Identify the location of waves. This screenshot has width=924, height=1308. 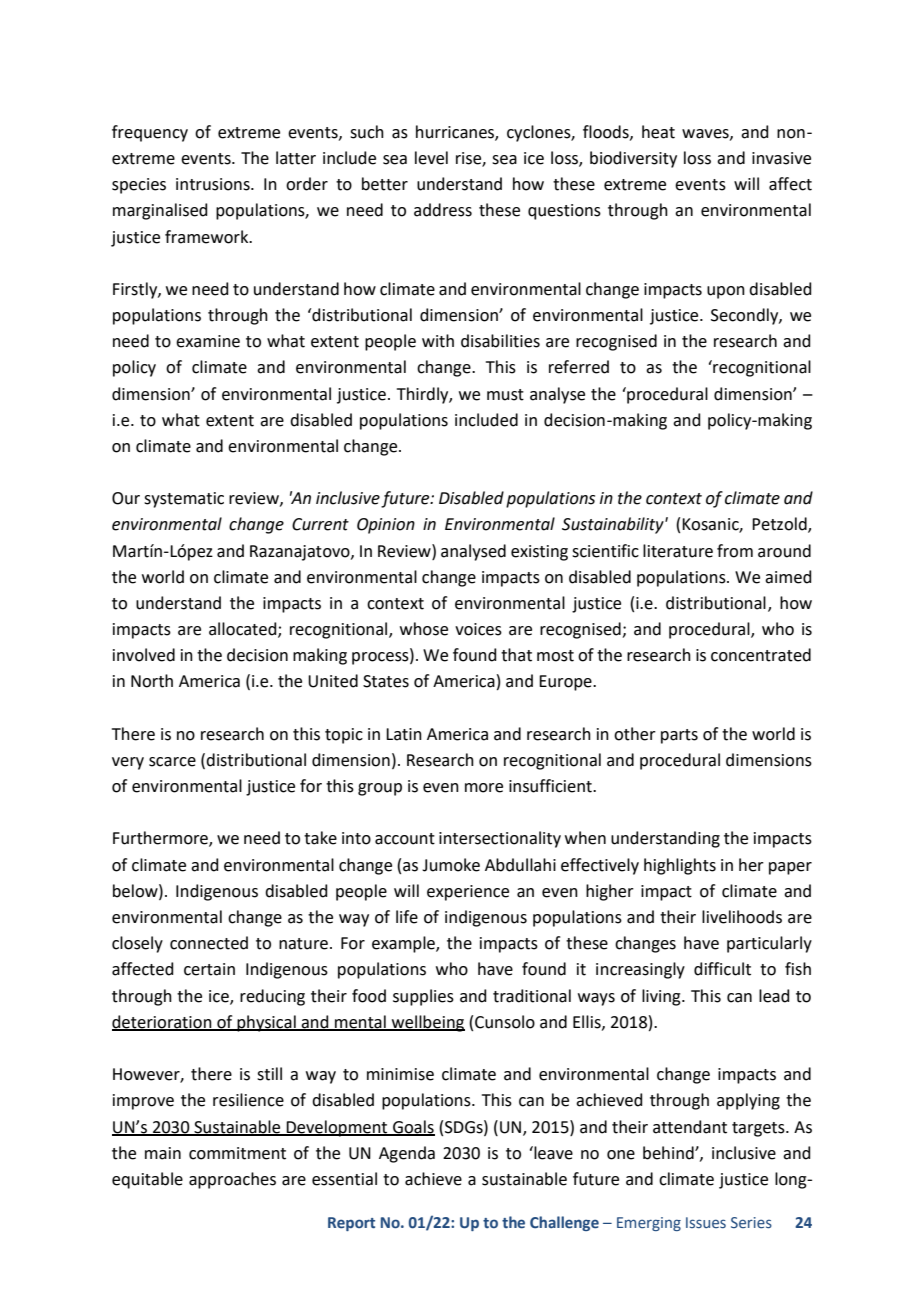
(706, 134).
